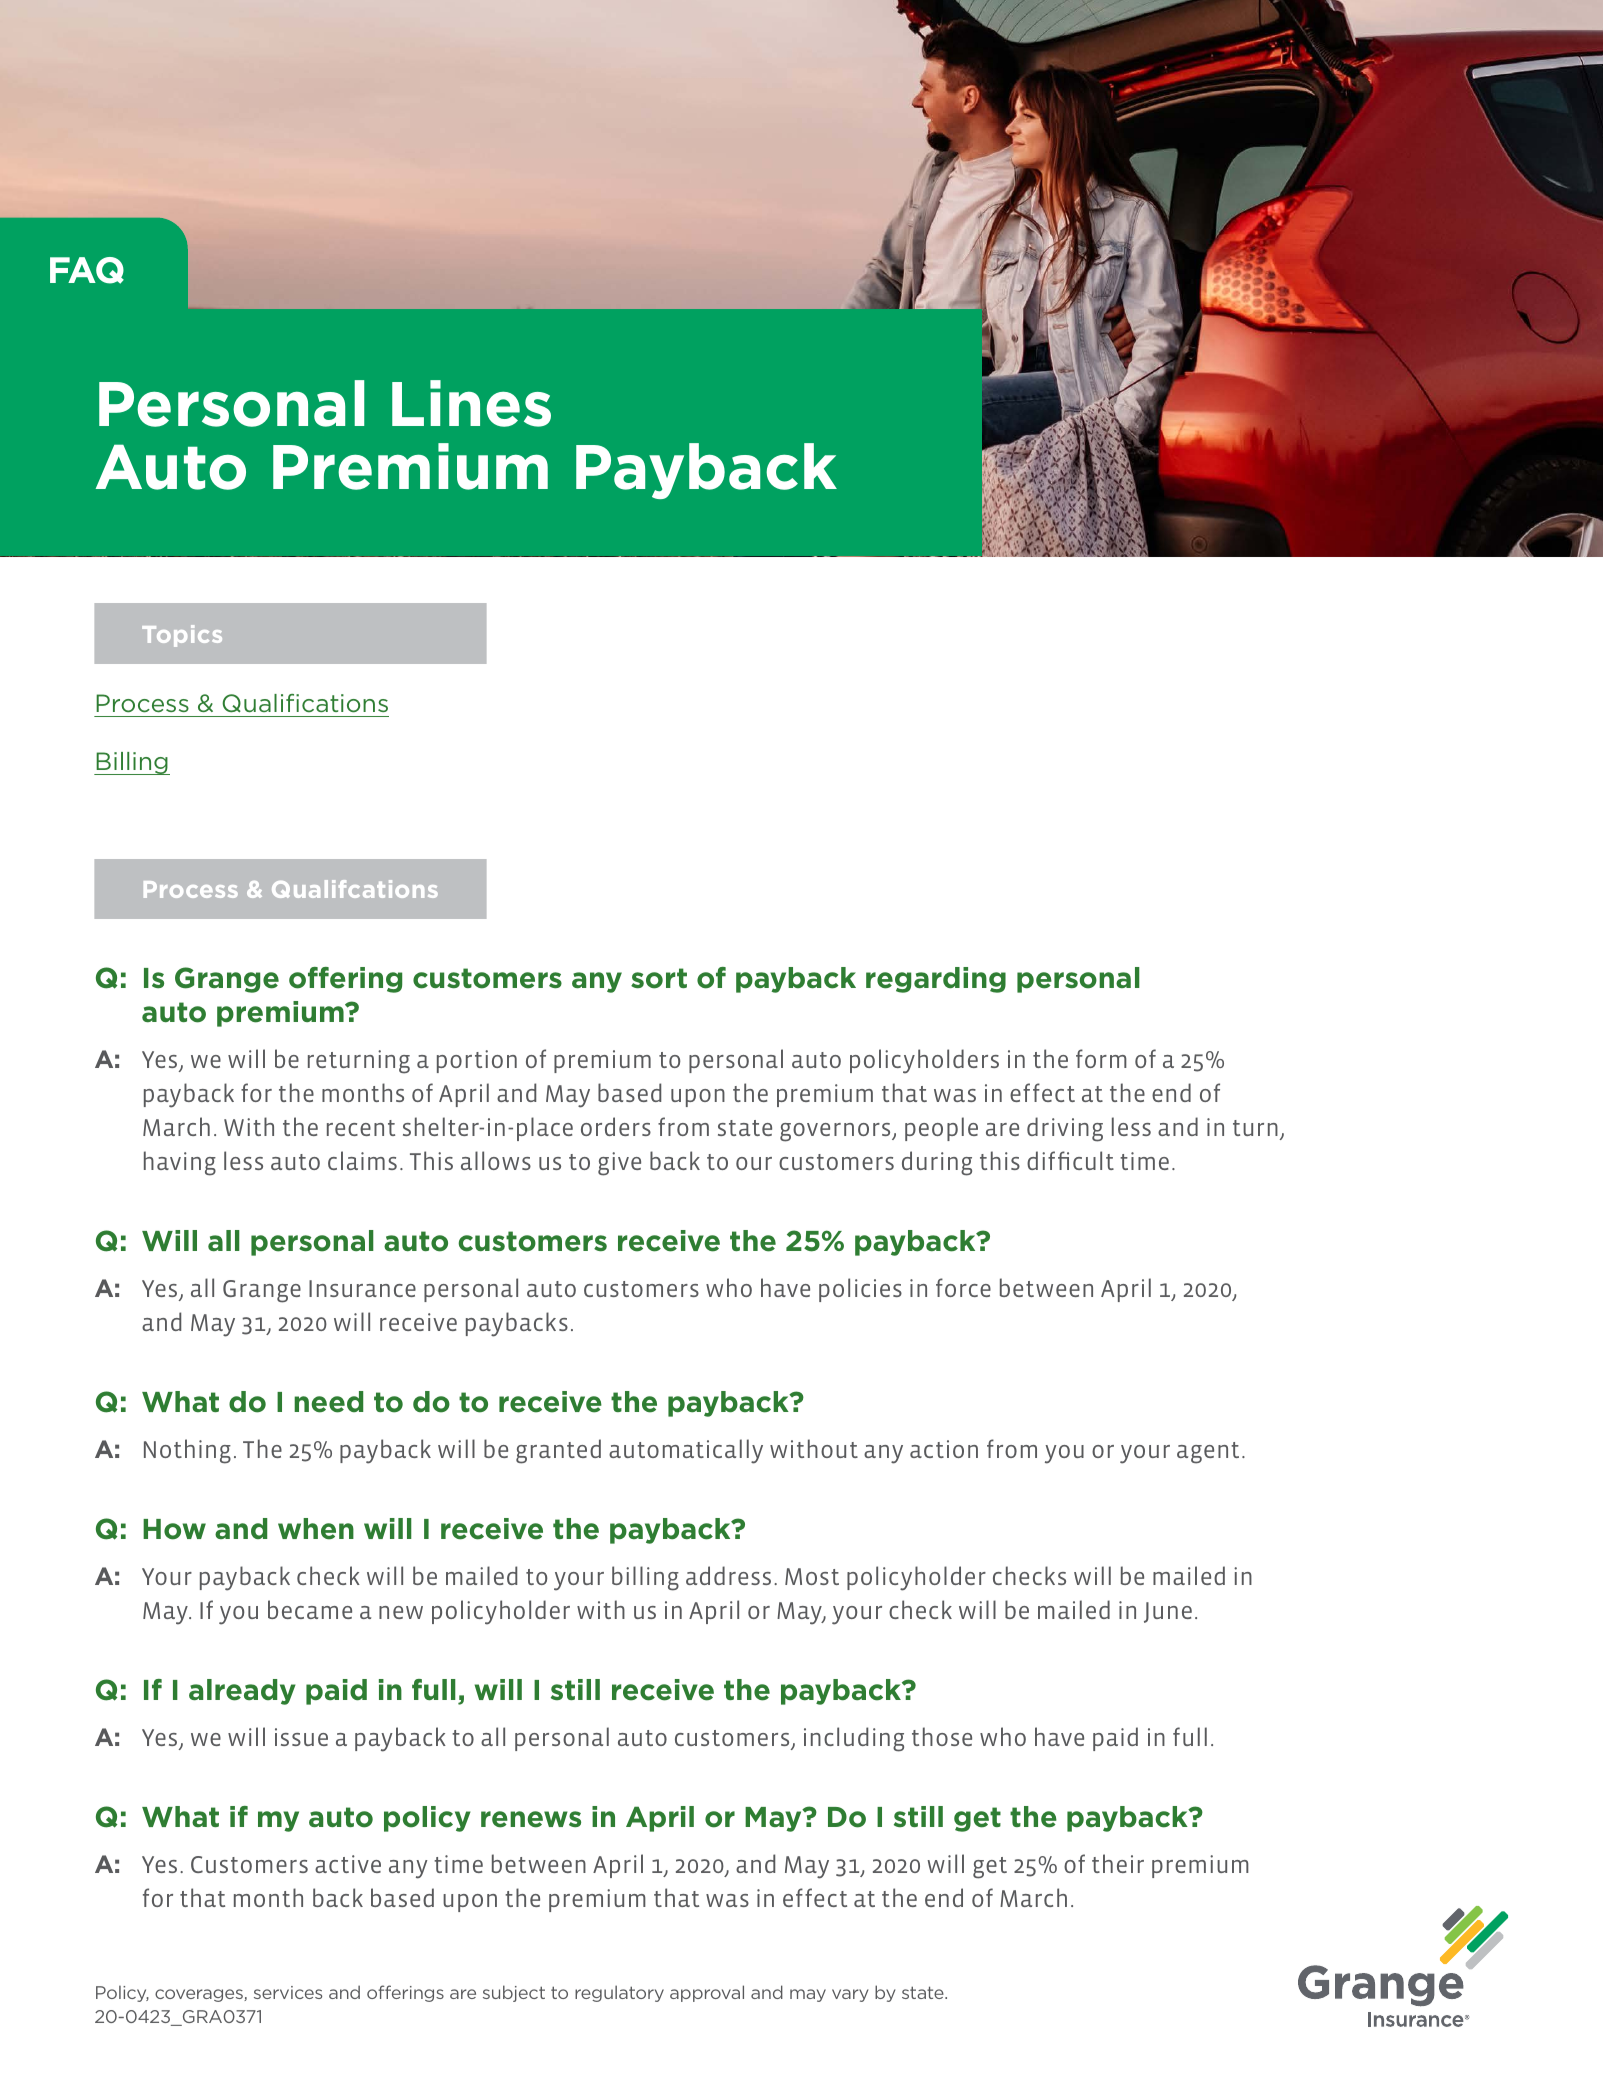 The height and width of the image is (2074, 1603). I want to click on give, so click(619, 1164).
